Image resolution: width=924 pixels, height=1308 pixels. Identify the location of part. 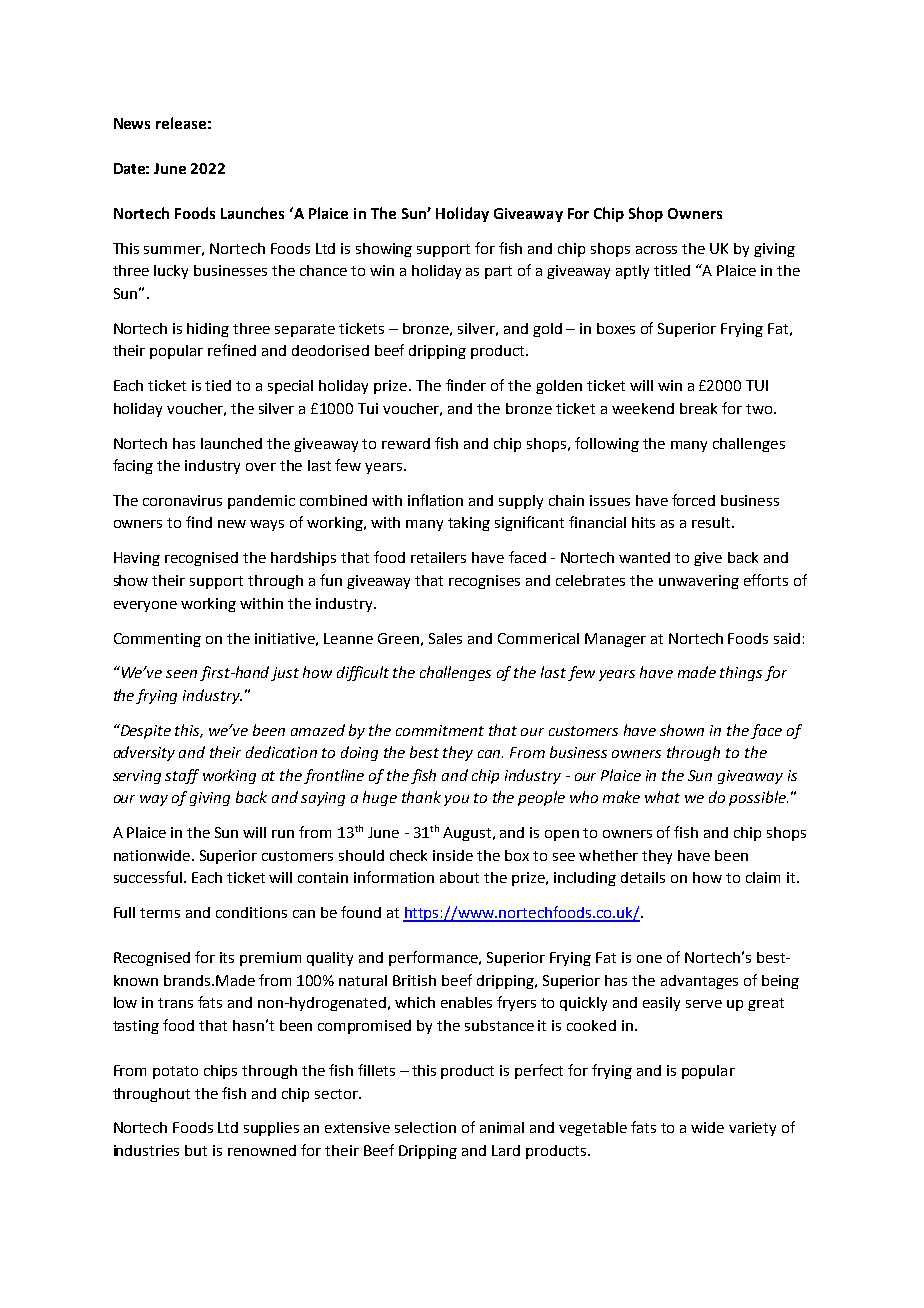
(498, 272).
